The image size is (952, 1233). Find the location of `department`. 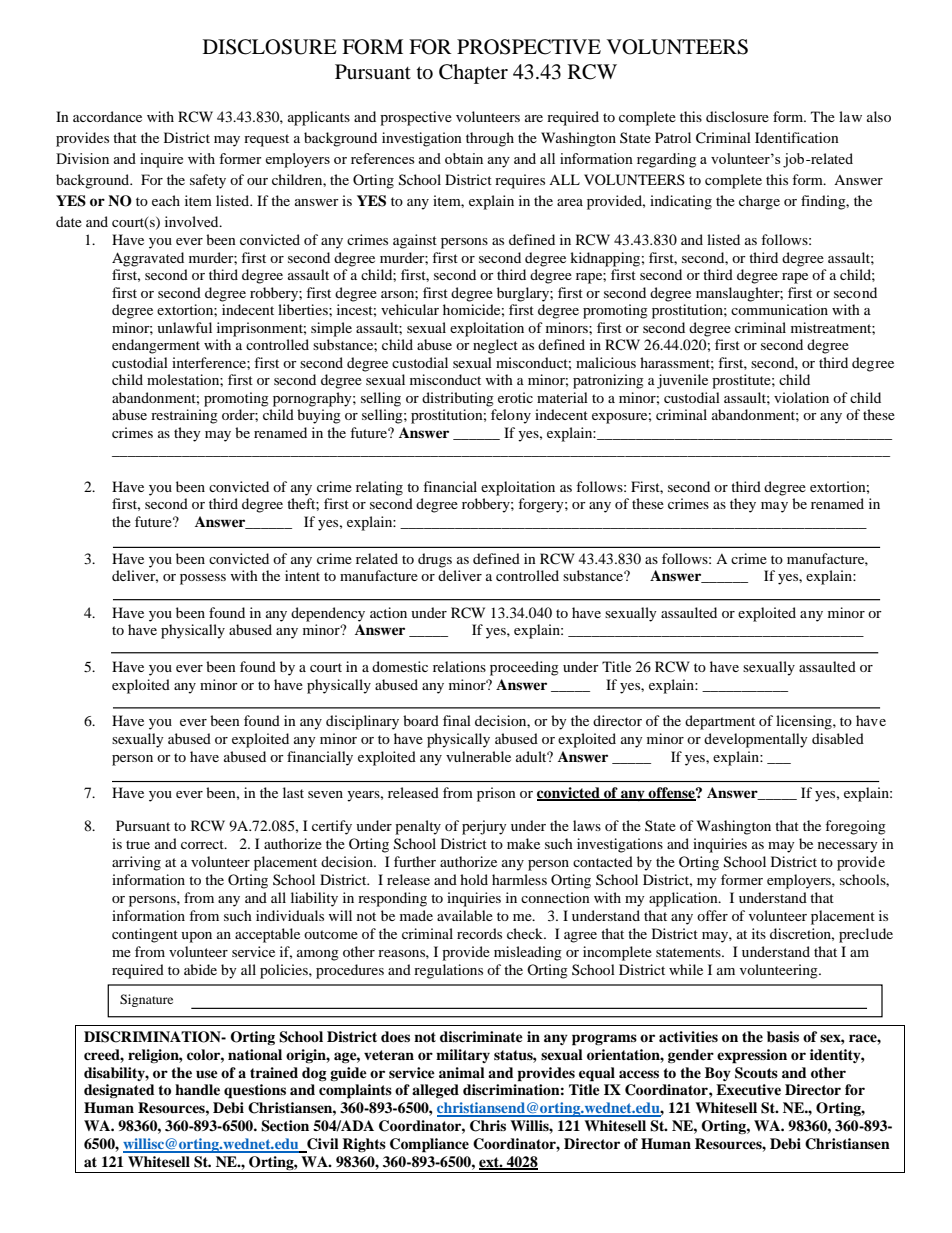

department is located at coordinates (720, 722).
